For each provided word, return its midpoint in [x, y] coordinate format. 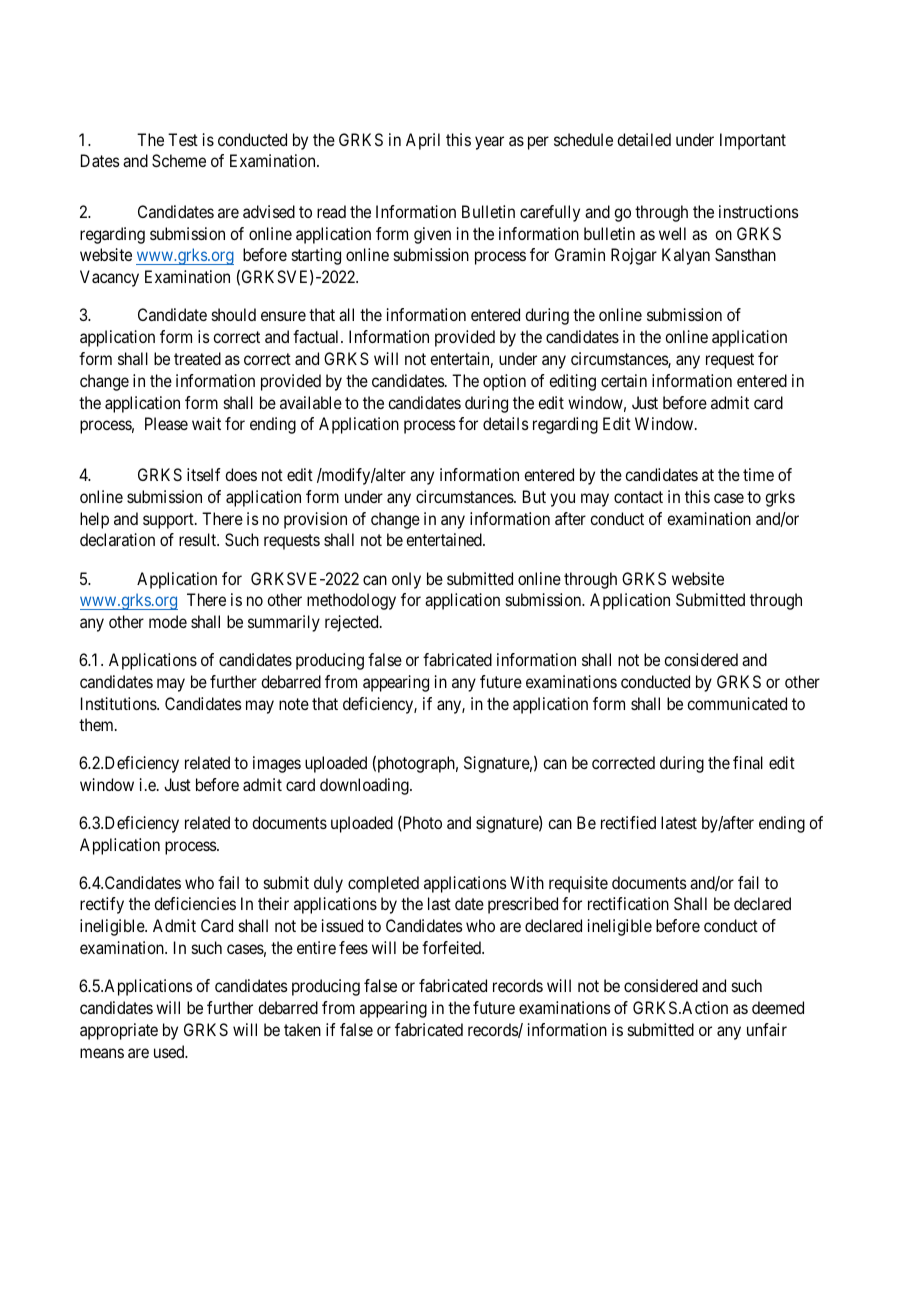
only [406, 580]
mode [168, 621]
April [423, 141]
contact [638, 497]
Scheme [179, 160]
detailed [644, 139]
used [170, 1051]
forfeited [452, 947]
